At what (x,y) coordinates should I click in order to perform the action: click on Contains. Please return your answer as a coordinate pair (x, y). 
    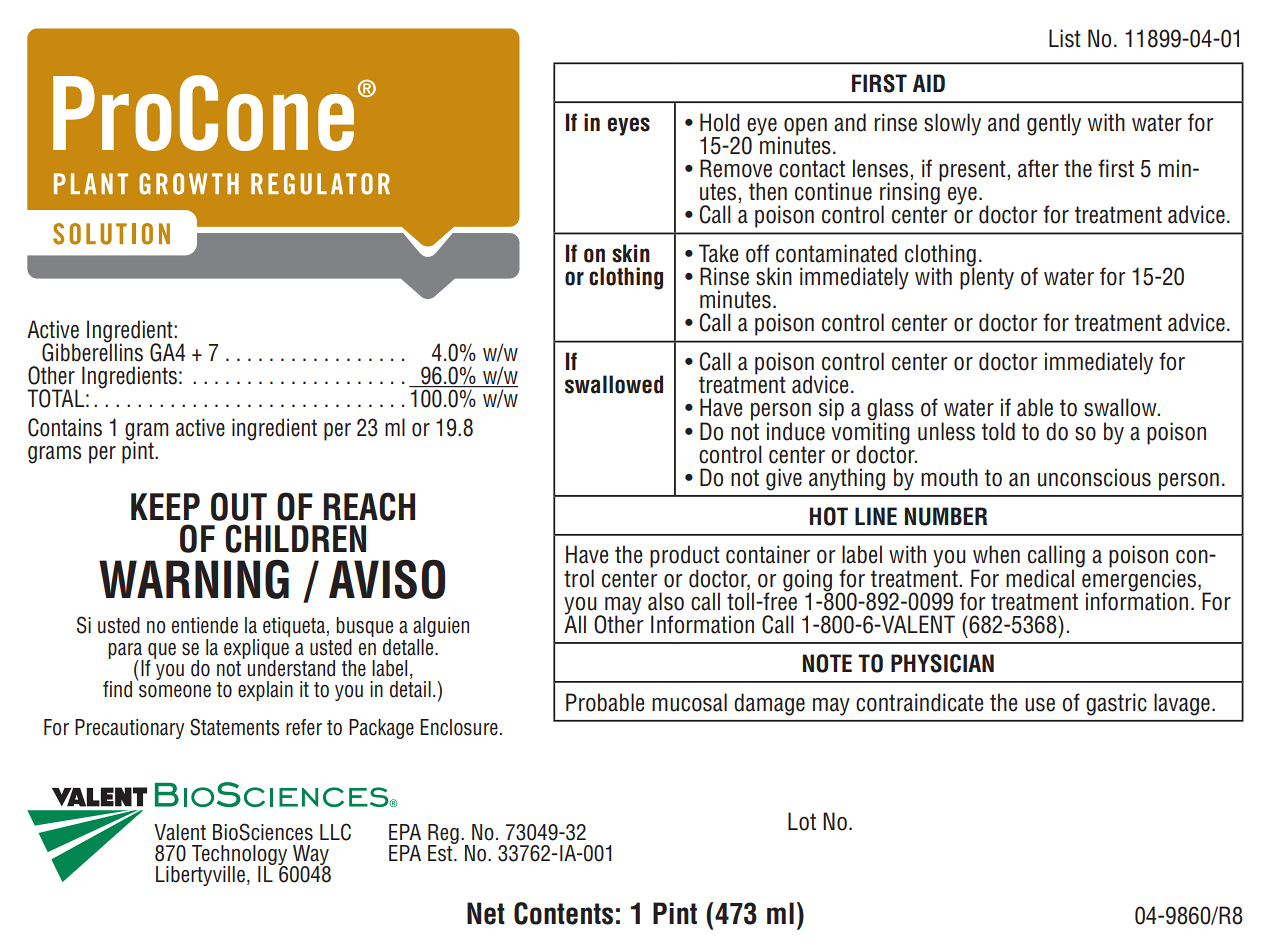
    Looking at the image, I should click on (65, 427).
